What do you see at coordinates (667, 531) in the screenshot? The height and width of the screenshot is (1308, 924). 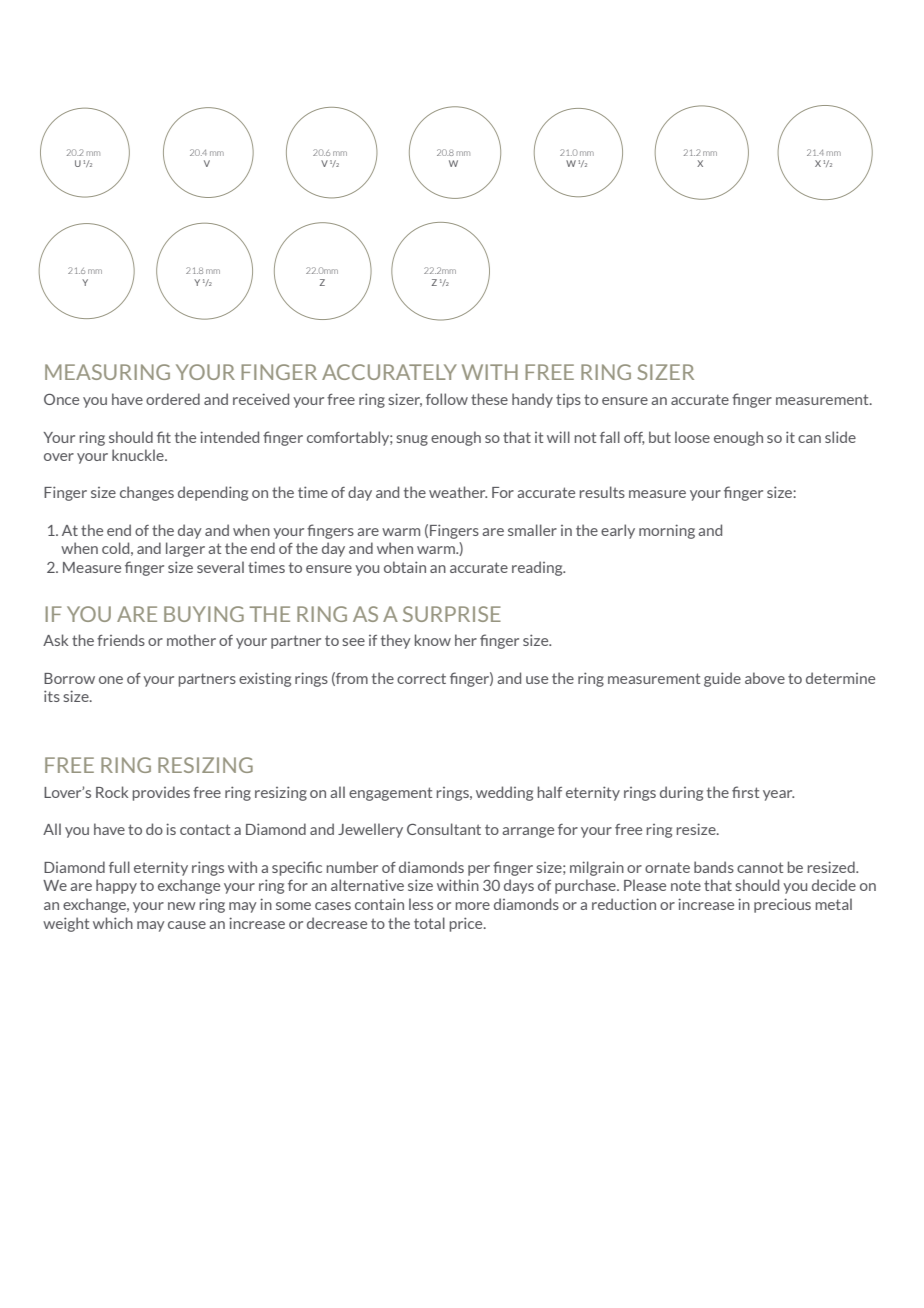 I see `morning` at bounding box center [667, 531].
